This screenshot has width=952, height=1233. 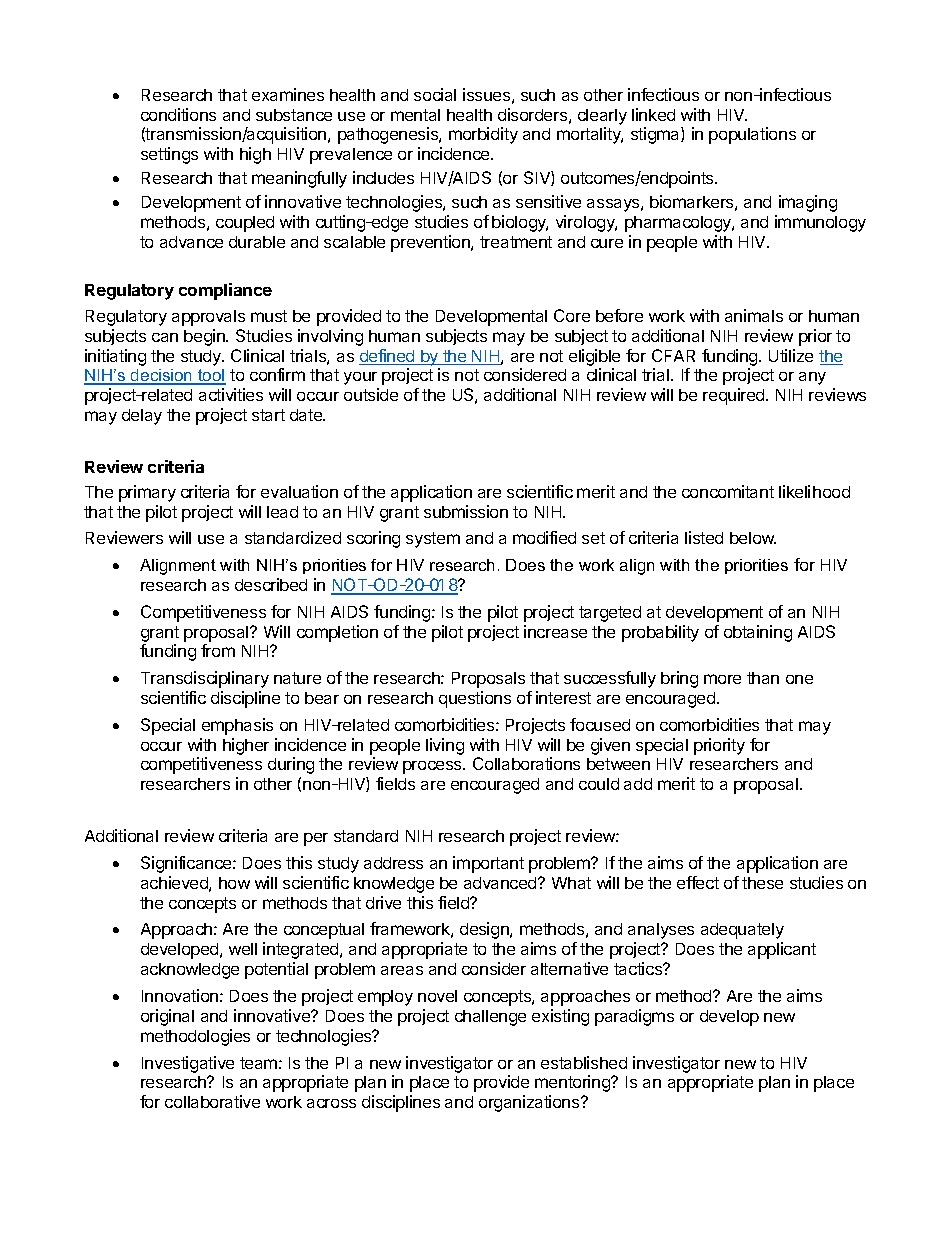 What do you see at coordinates (758, 633) in the screenshot?
I see `obtaining` at bounding box center [758, 633].
